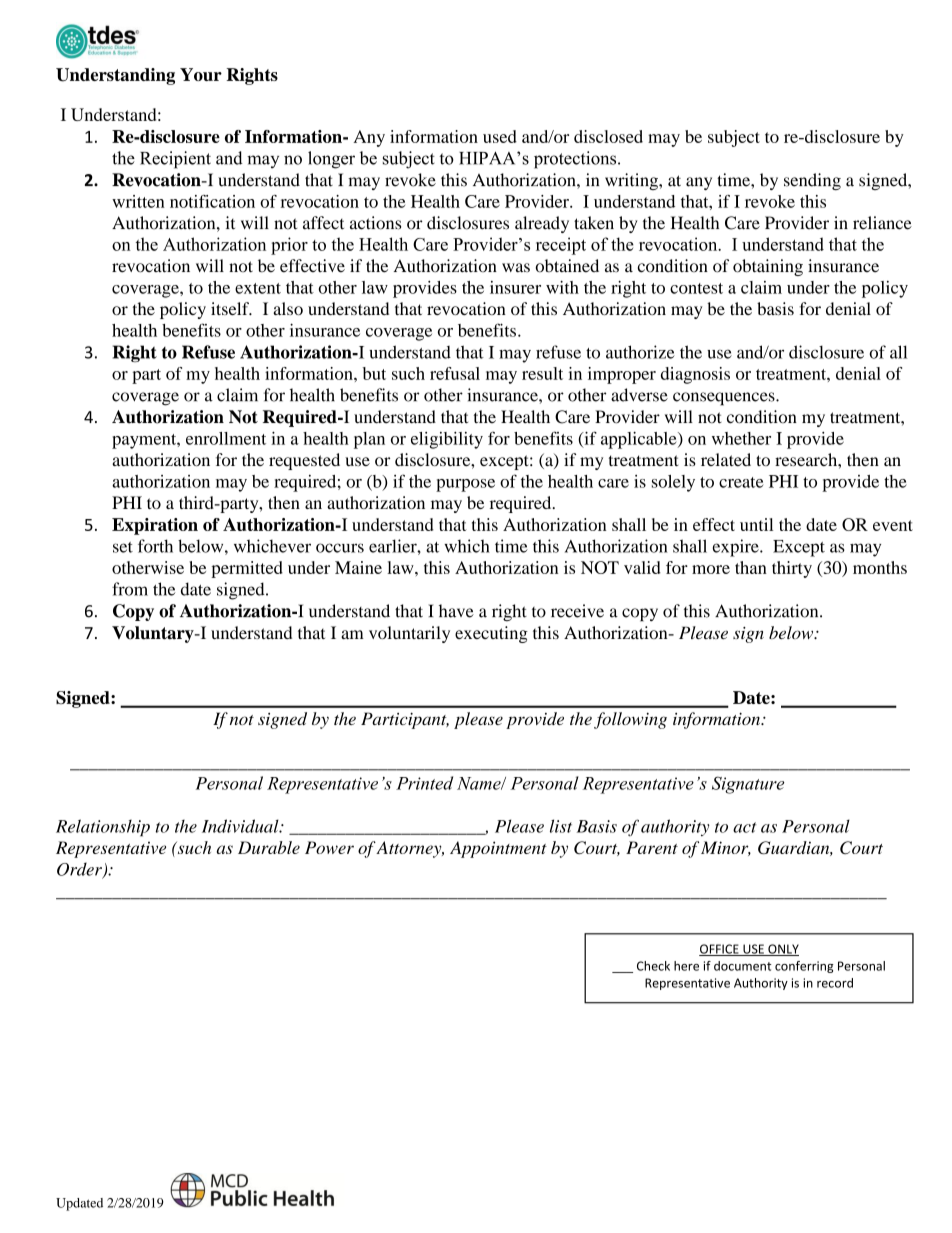 This document has width=952, height=1233. What do you see at coordinates (756, 524) in the document?
I see `until` at bounding box center [756, 524].
